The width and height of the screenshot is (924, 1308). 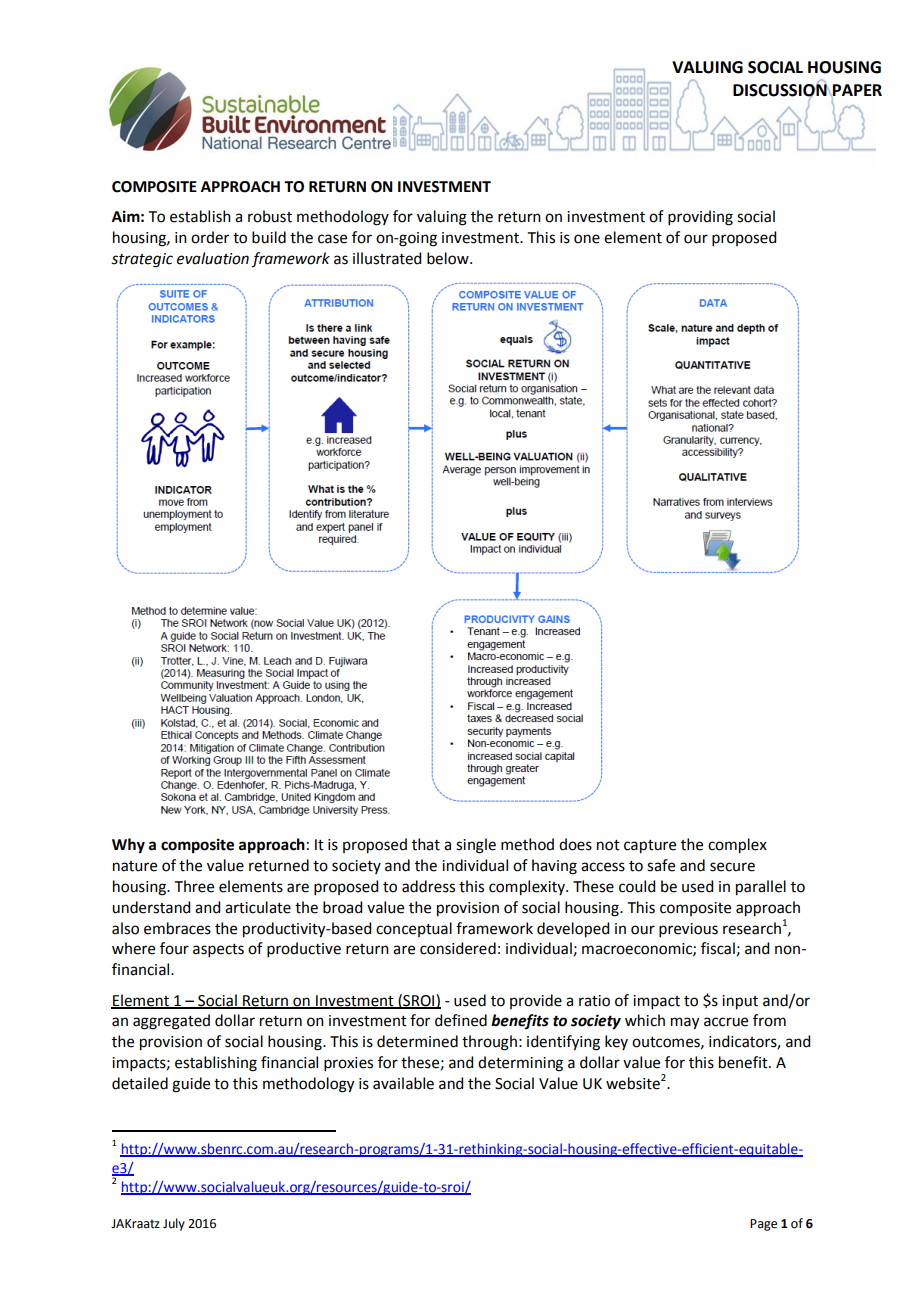 What do you see at coordinates (763, 1225) in the screenshot?
I see `Page` at bounding box center [763, 1225].
